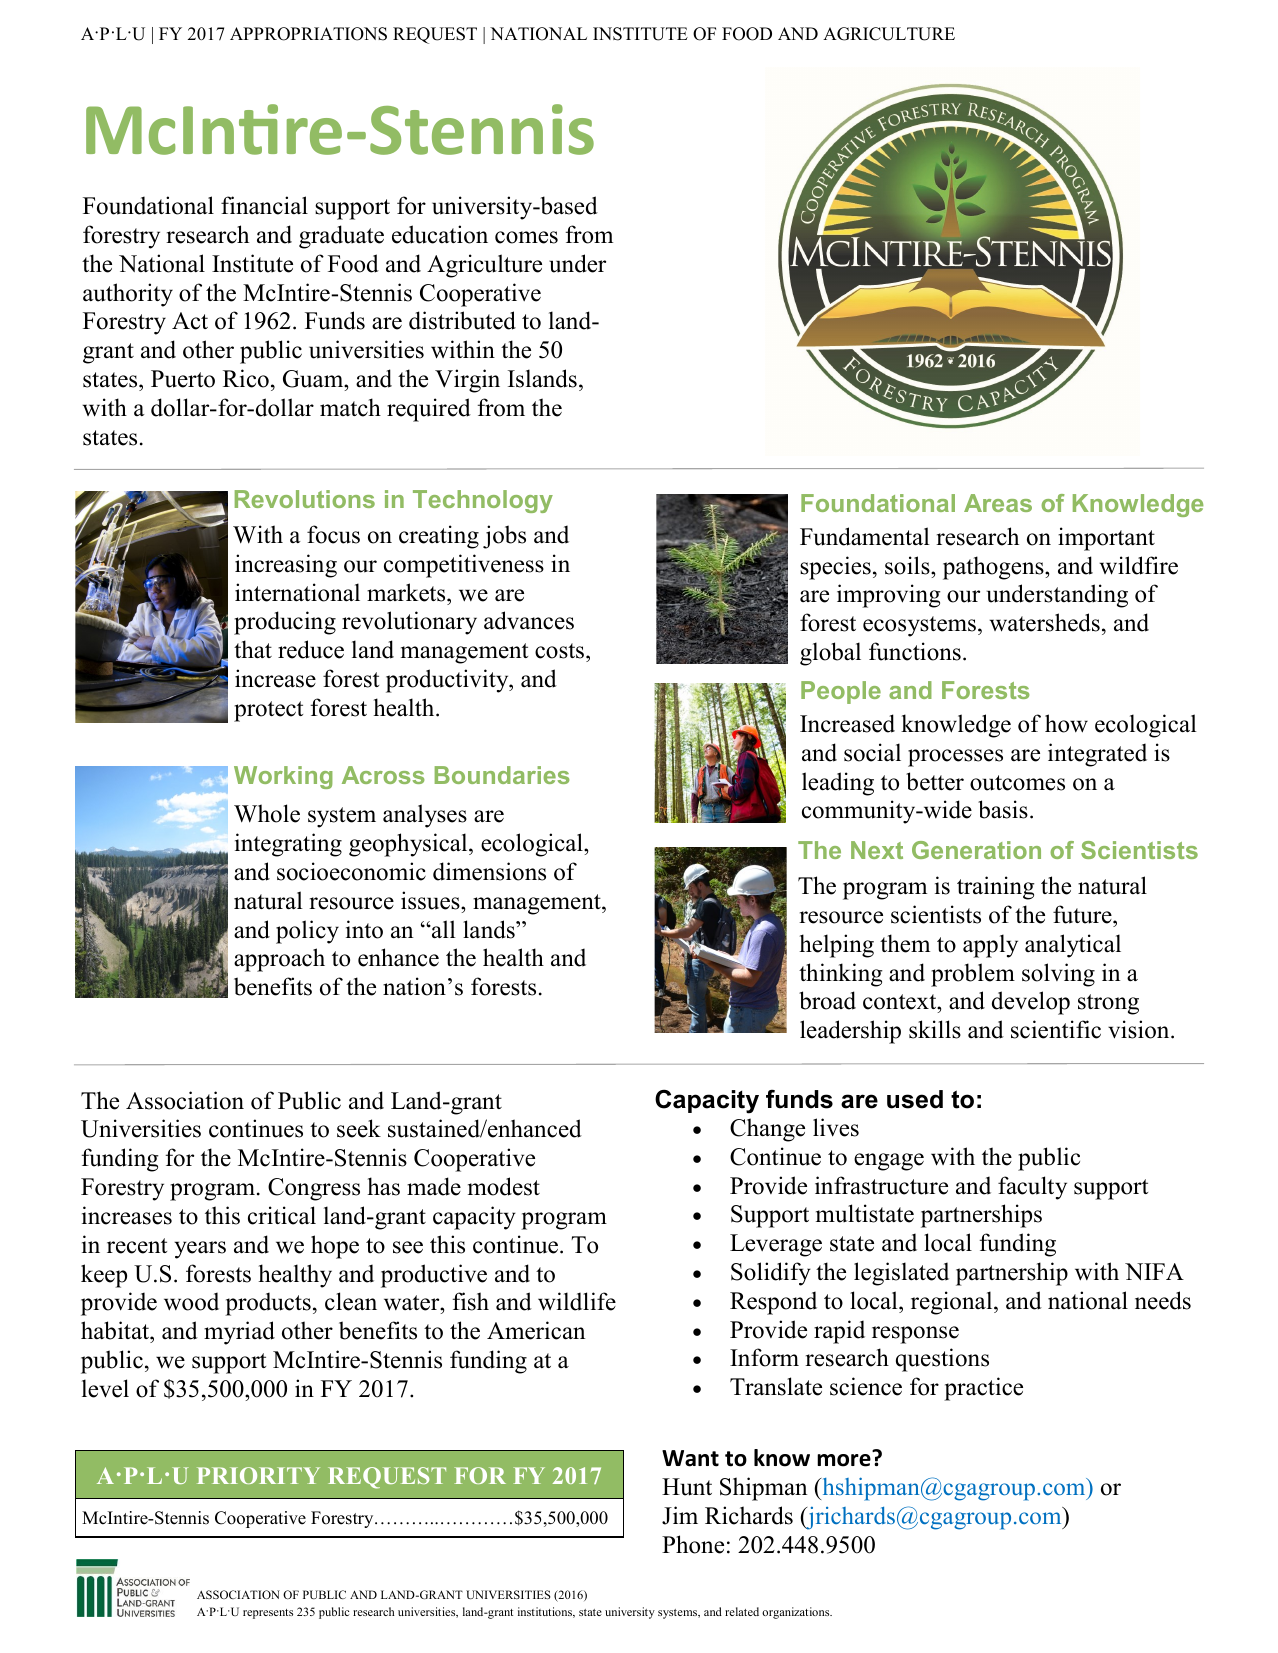 The image size is (1278, 1653). Describe the element at coordinates (267, 813) in the document. I see `Whole` at that location.
